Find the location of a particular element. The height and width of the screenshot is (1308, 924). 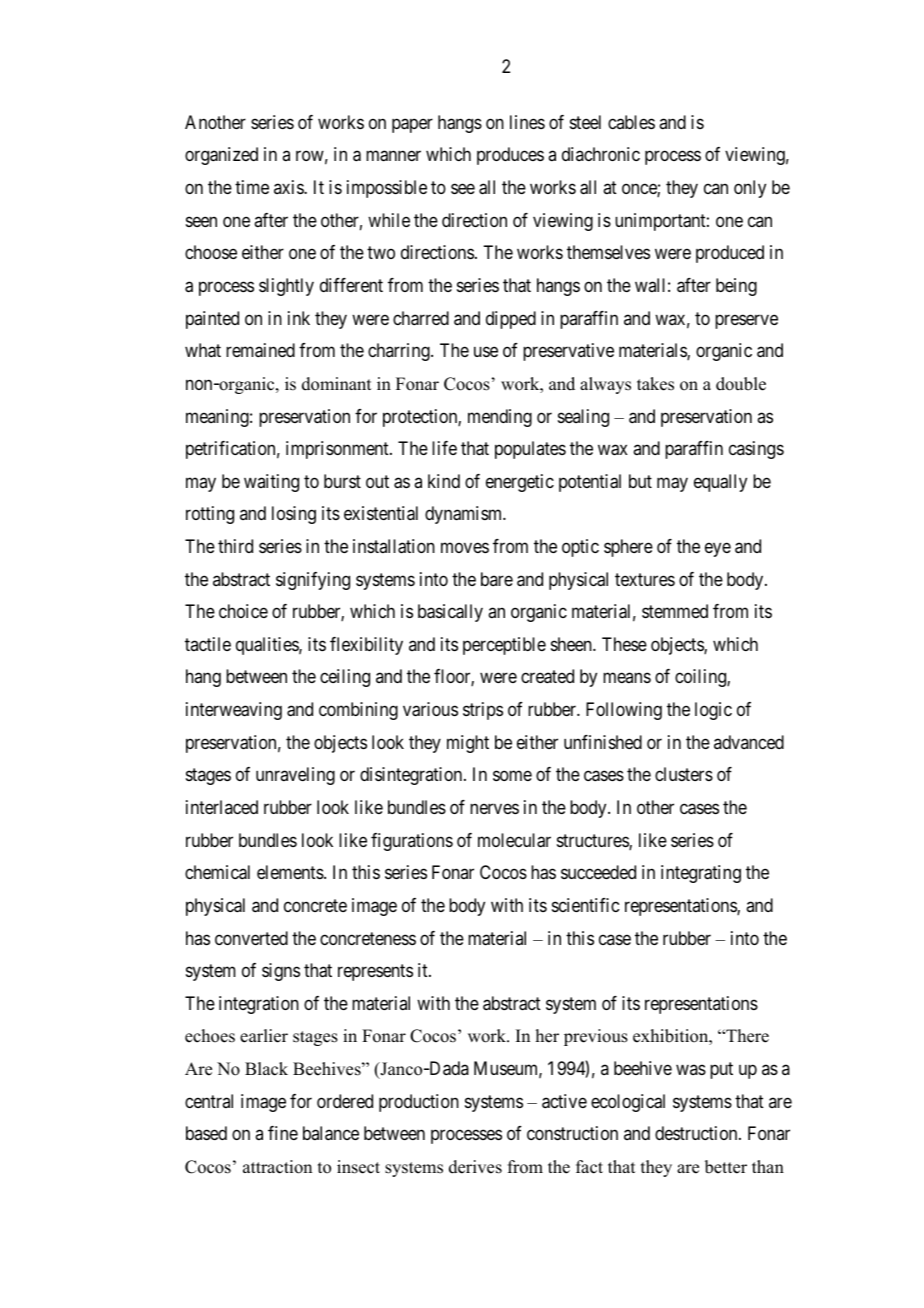

nerves is located at coordinates (494, 808).
